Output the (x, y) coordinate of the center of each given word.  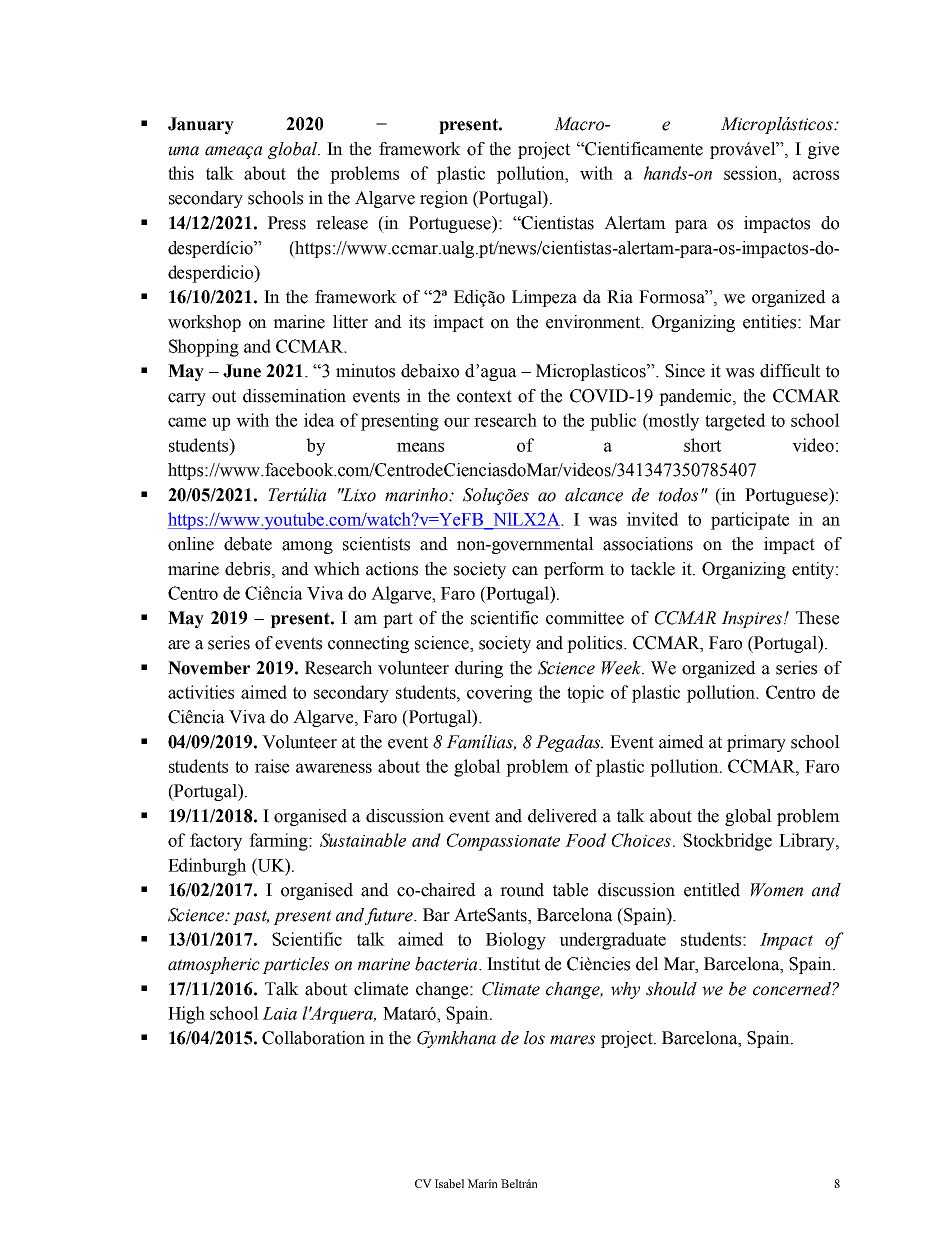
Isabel (449, 1183)
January (201, 125)
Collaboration (313, 1038)
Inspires (751, 619)
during (479, 669)
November (209, 668)
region (444, 199)
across (816, 175)
